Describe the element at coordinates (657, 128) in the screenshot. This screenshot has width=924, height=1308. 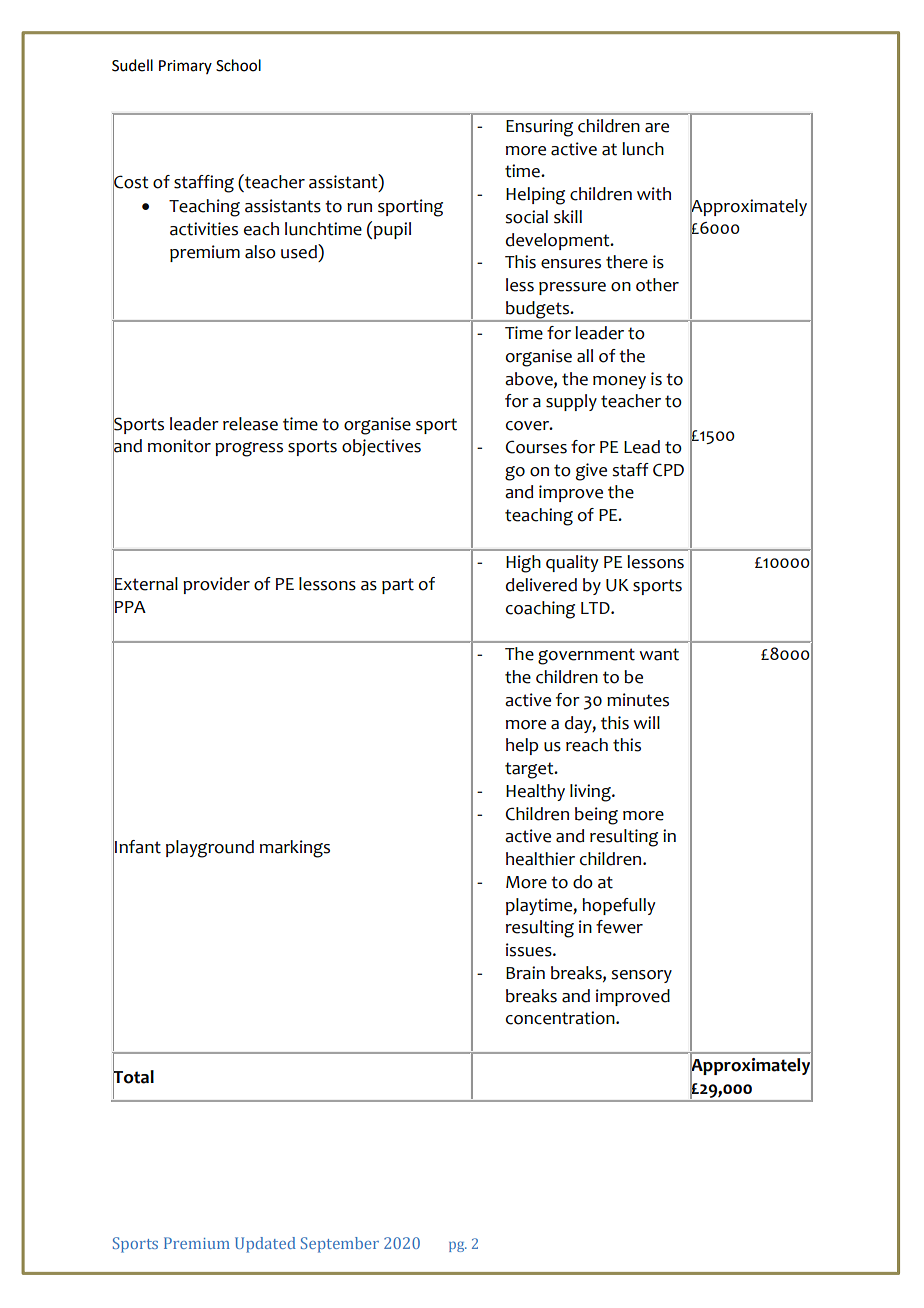
I see `are` at that location.
